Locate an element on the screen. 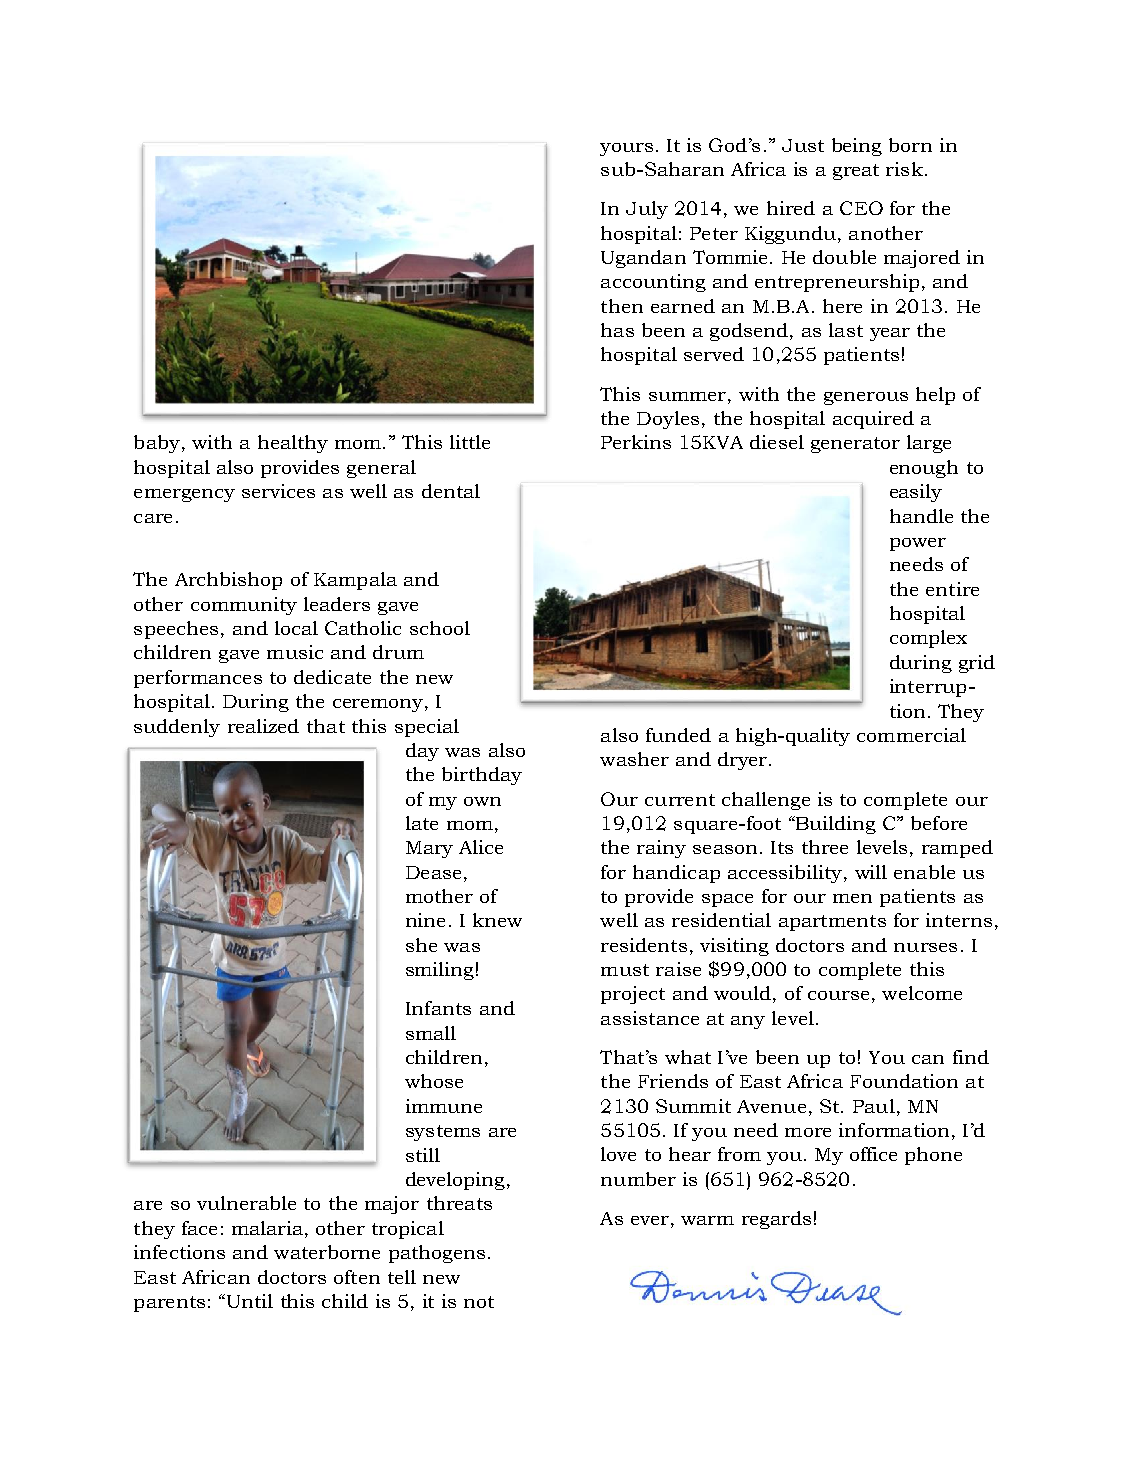 The height and width of the screenshot is (1468, 1134). yours is located at coordinates (626, 149).
